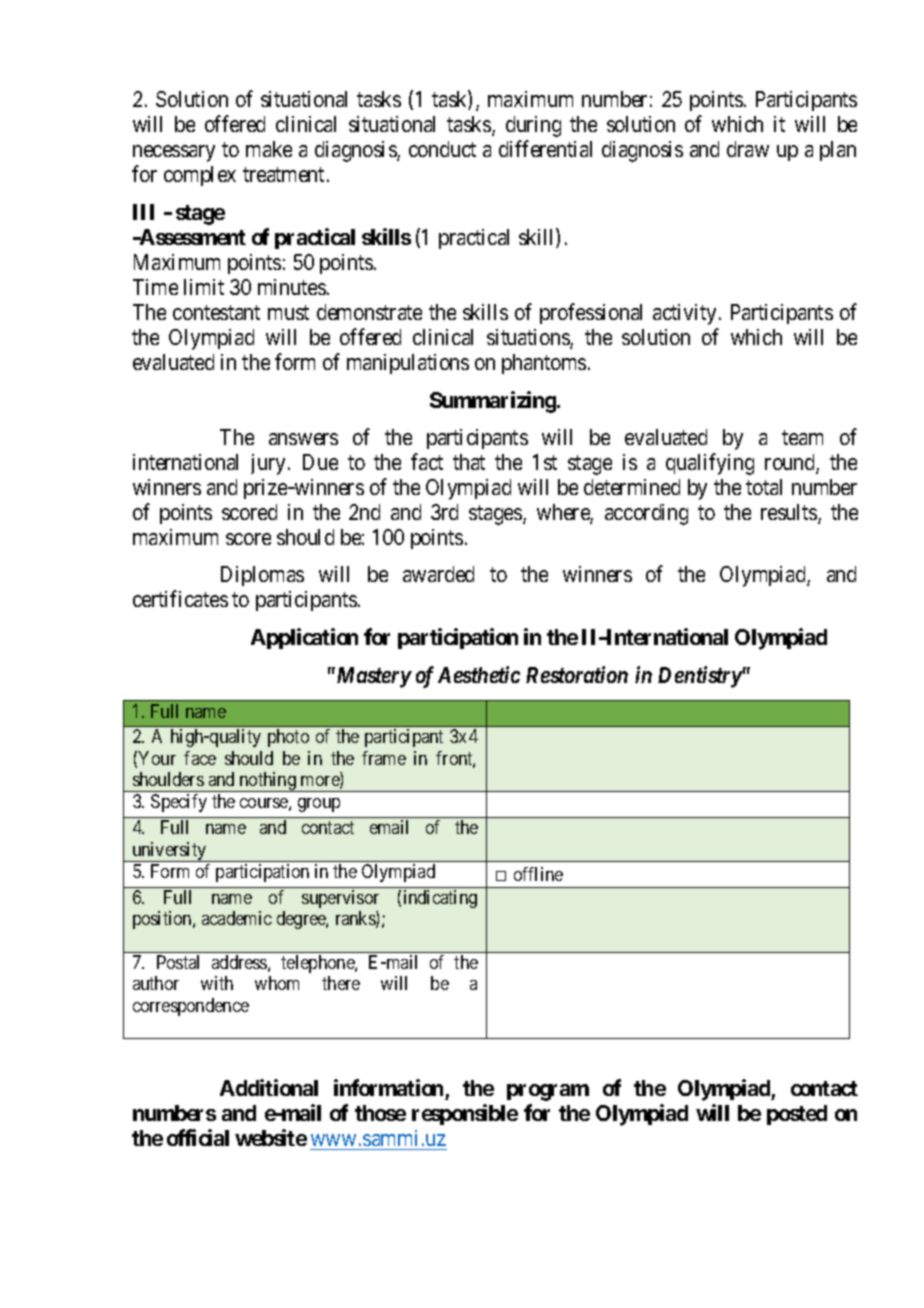 The image size is (924, 1308). Describe the element at coordinates (442, 149) in the screenshot. I see `conduct` at that location.
